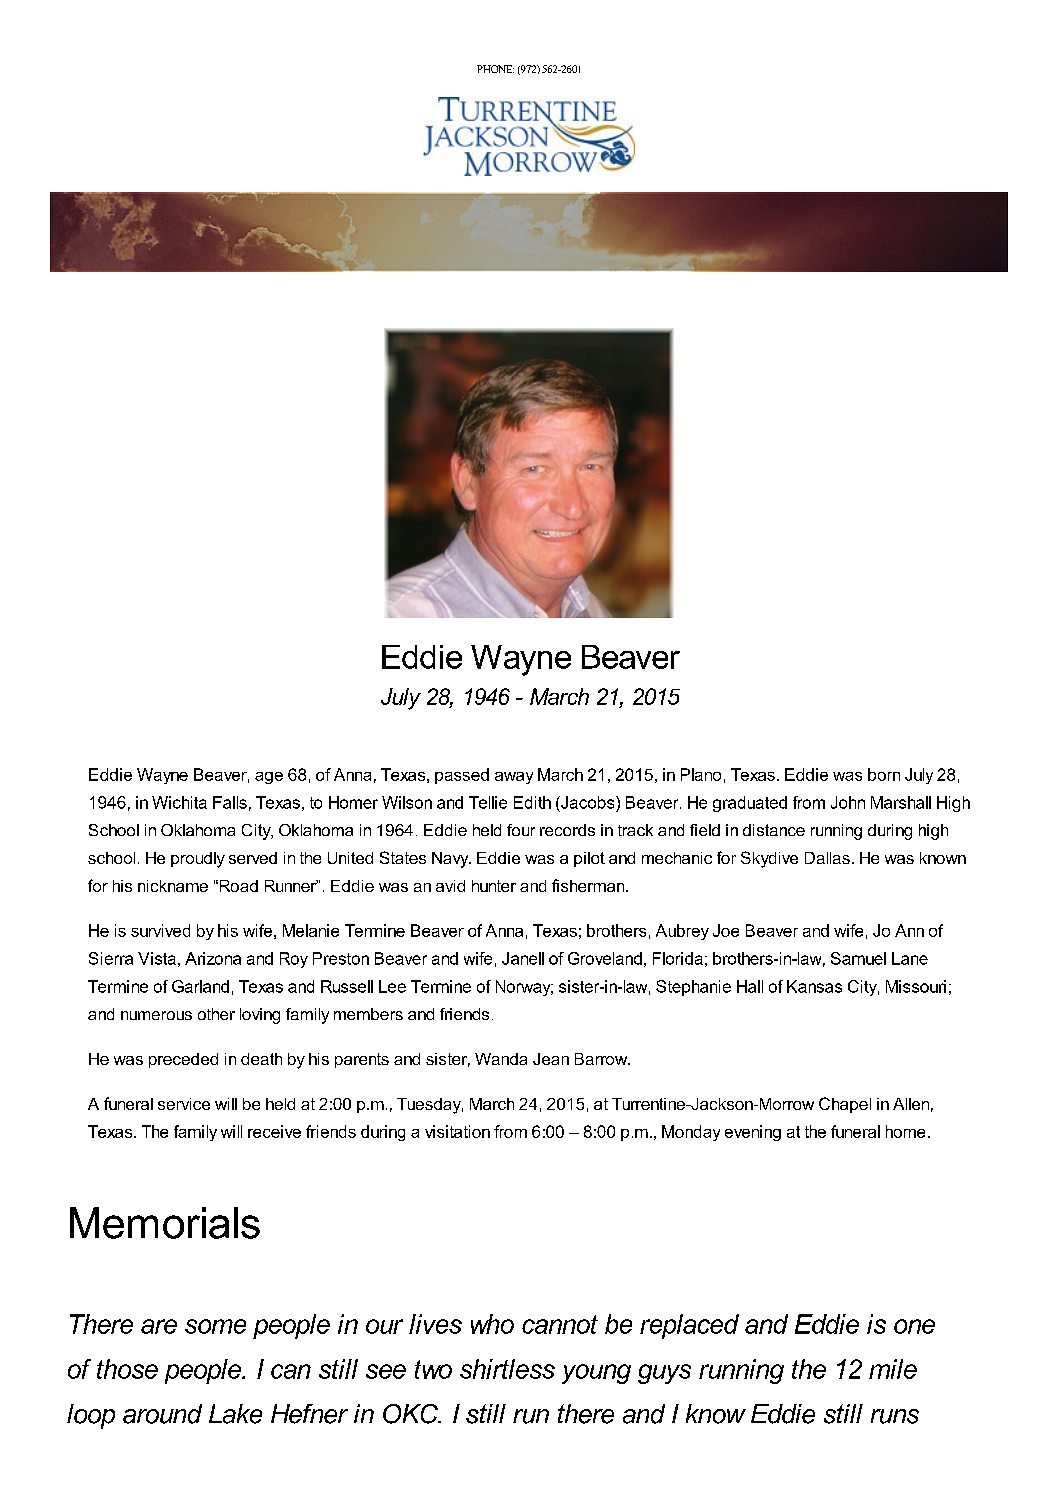 The width and height of the screenshot is (1060, 1500). I want to click on mile, so click(893, 1369).
